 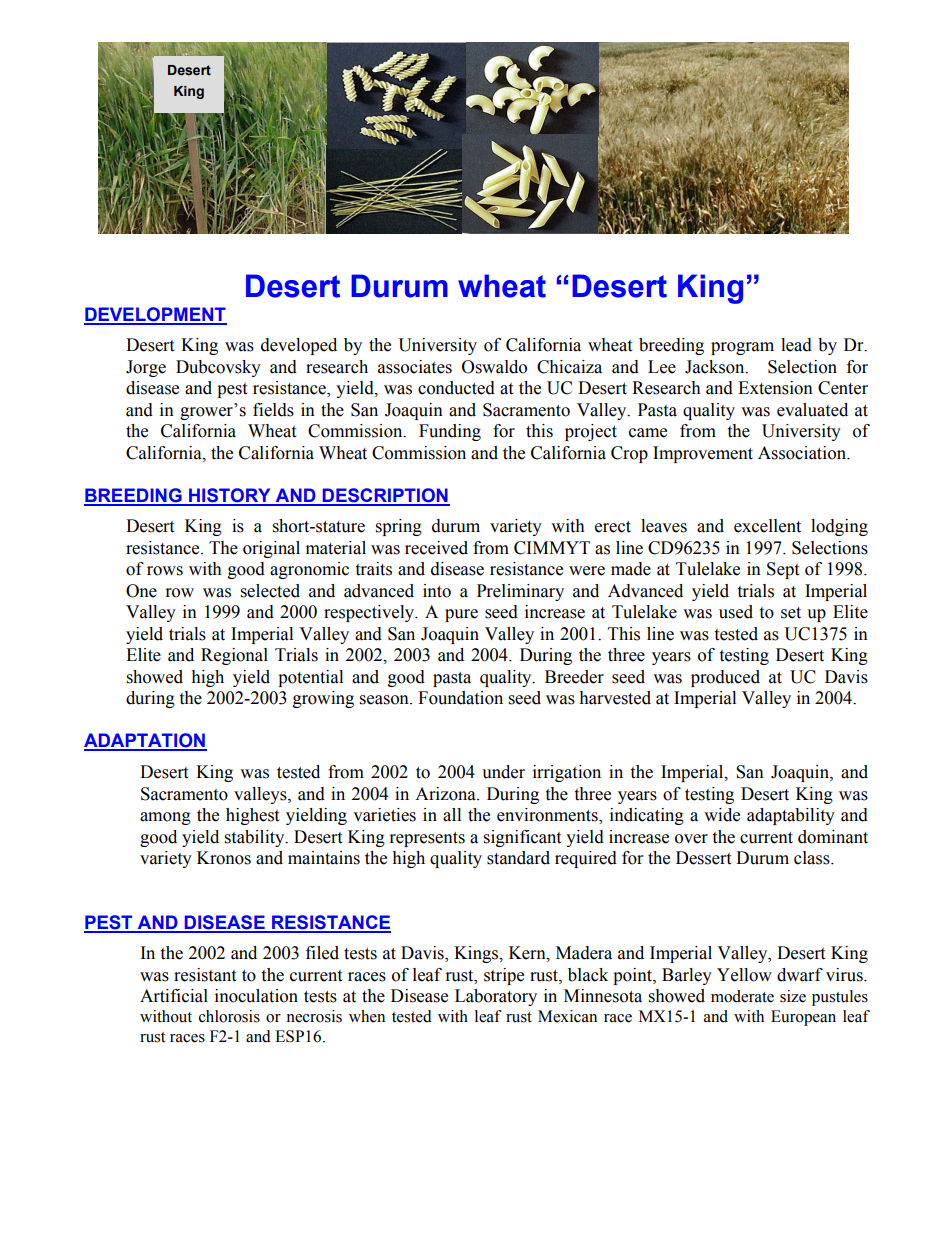 I want to click on Jorge, so click(x=146, y=368).
